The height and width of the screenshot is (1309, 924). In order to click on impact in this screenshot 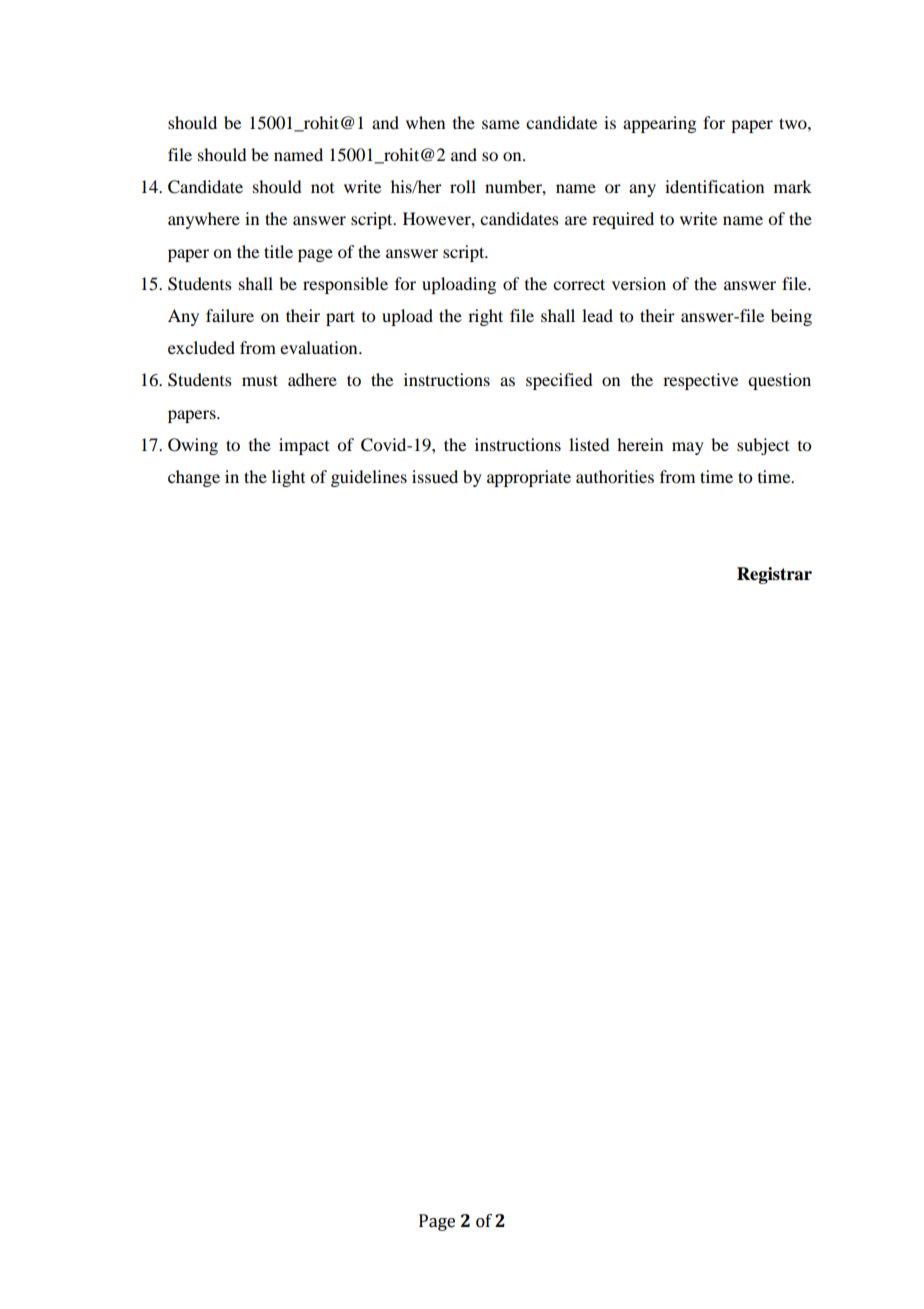, I will do `click(304, 446)`.
